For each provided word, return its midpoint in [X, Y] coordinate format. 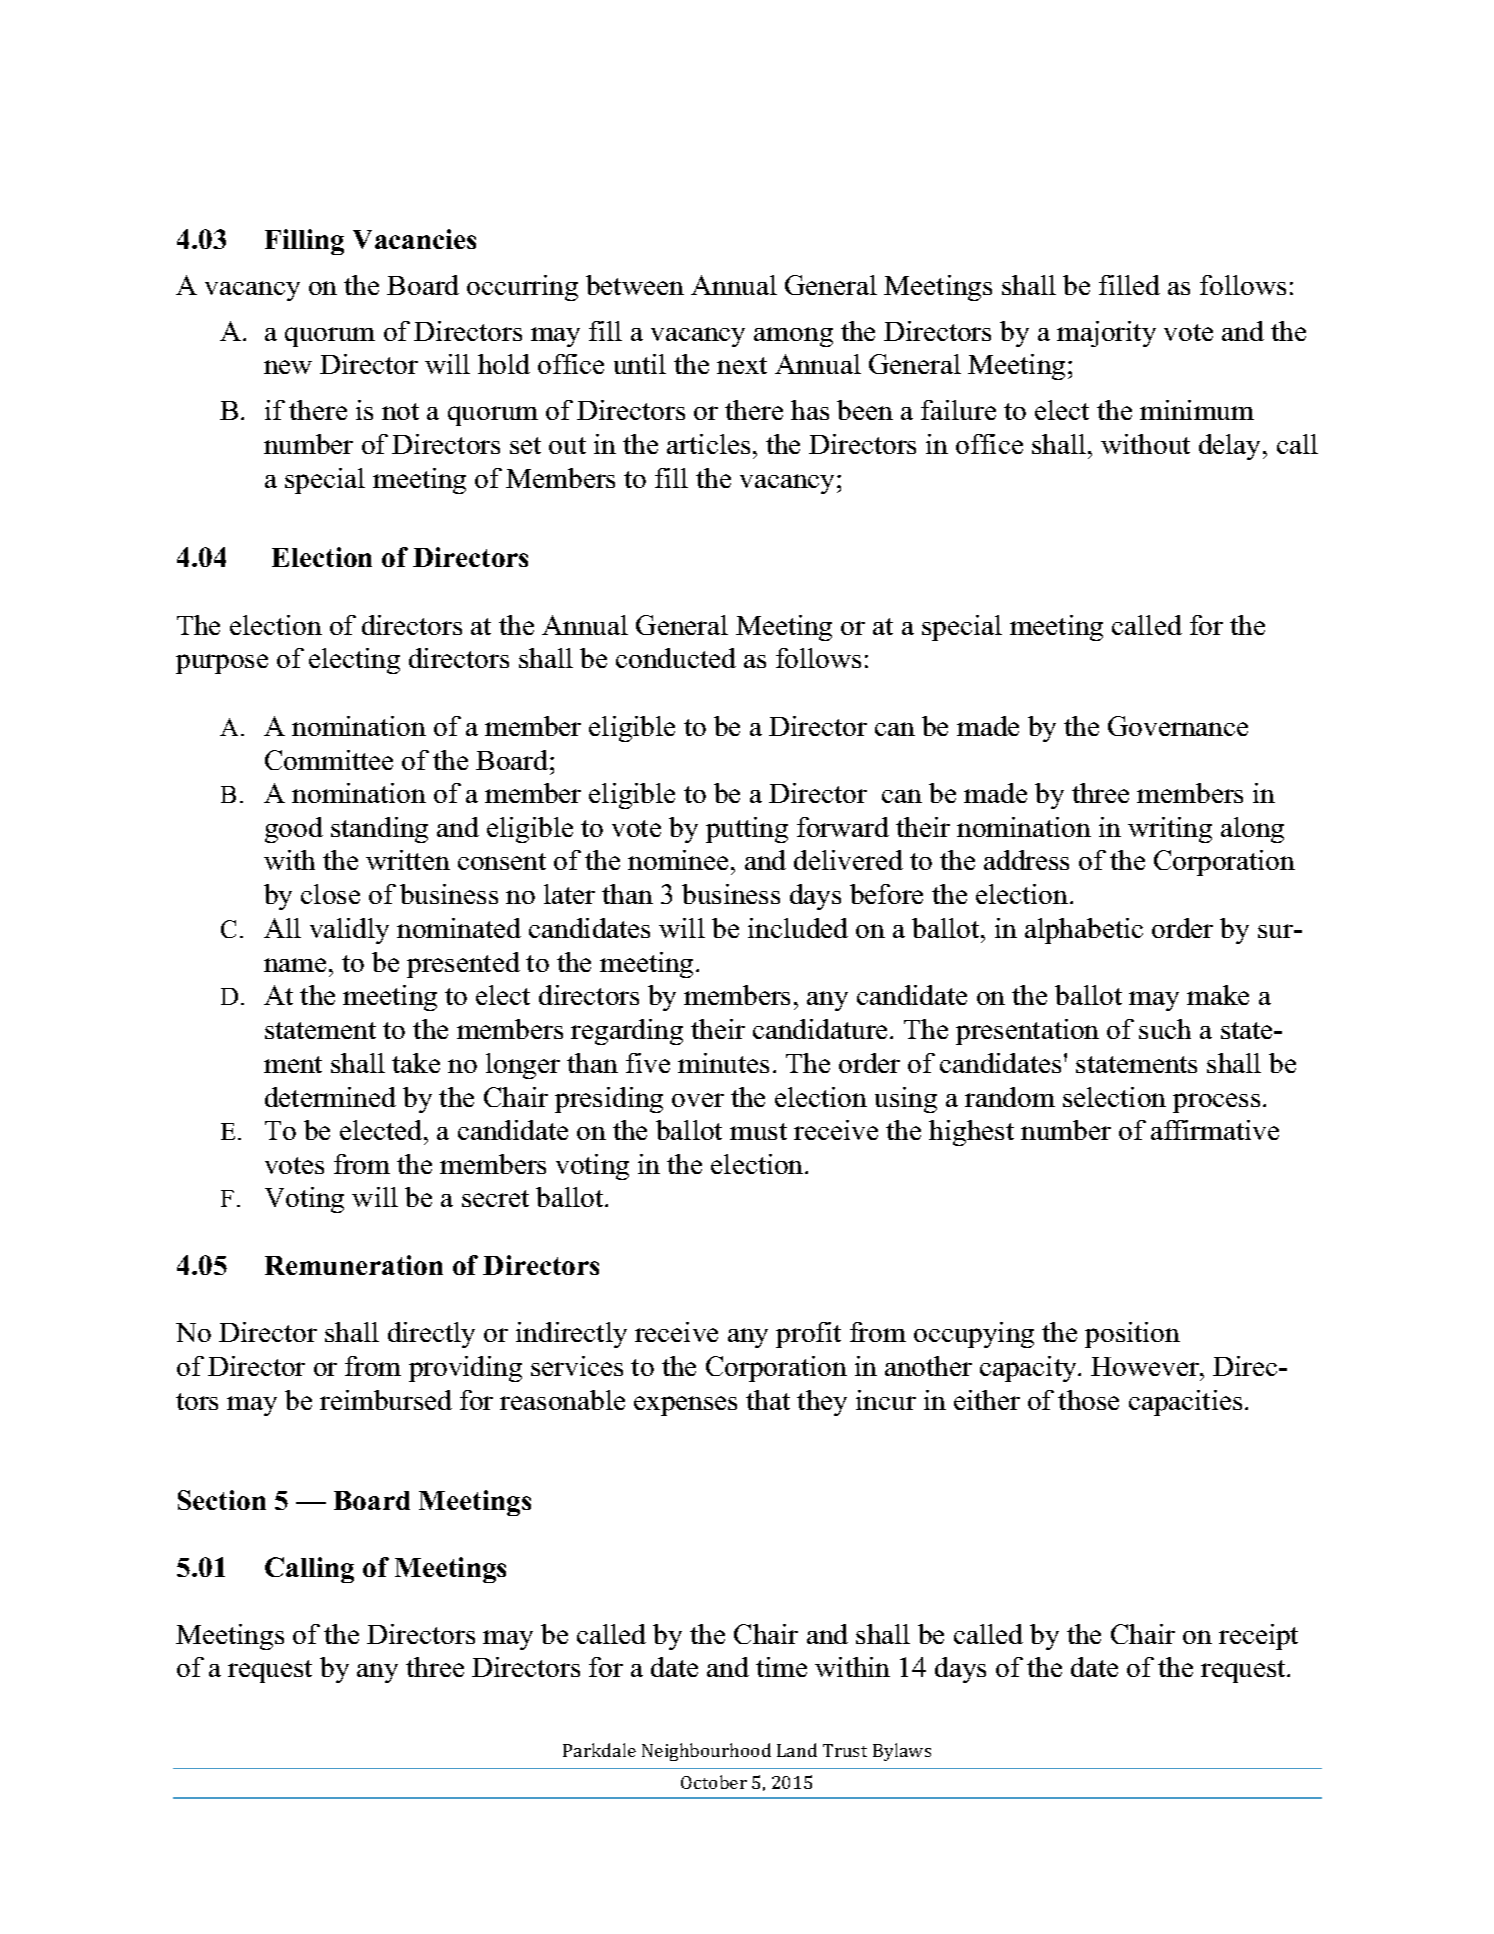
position [1132, 1335]
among [793, 337]
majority [1106, 334]
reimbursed [386, 1400]
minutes [723, 1063]
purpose [222, 664]
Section [222, 1500]
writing [1170, 830]
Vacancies [414, 239]
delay [1231, 447]
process [1216, 1103]
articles [708, 444]
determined [330, 1097]
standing [379, 830]
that [768, 1400]
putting [747, 830]
